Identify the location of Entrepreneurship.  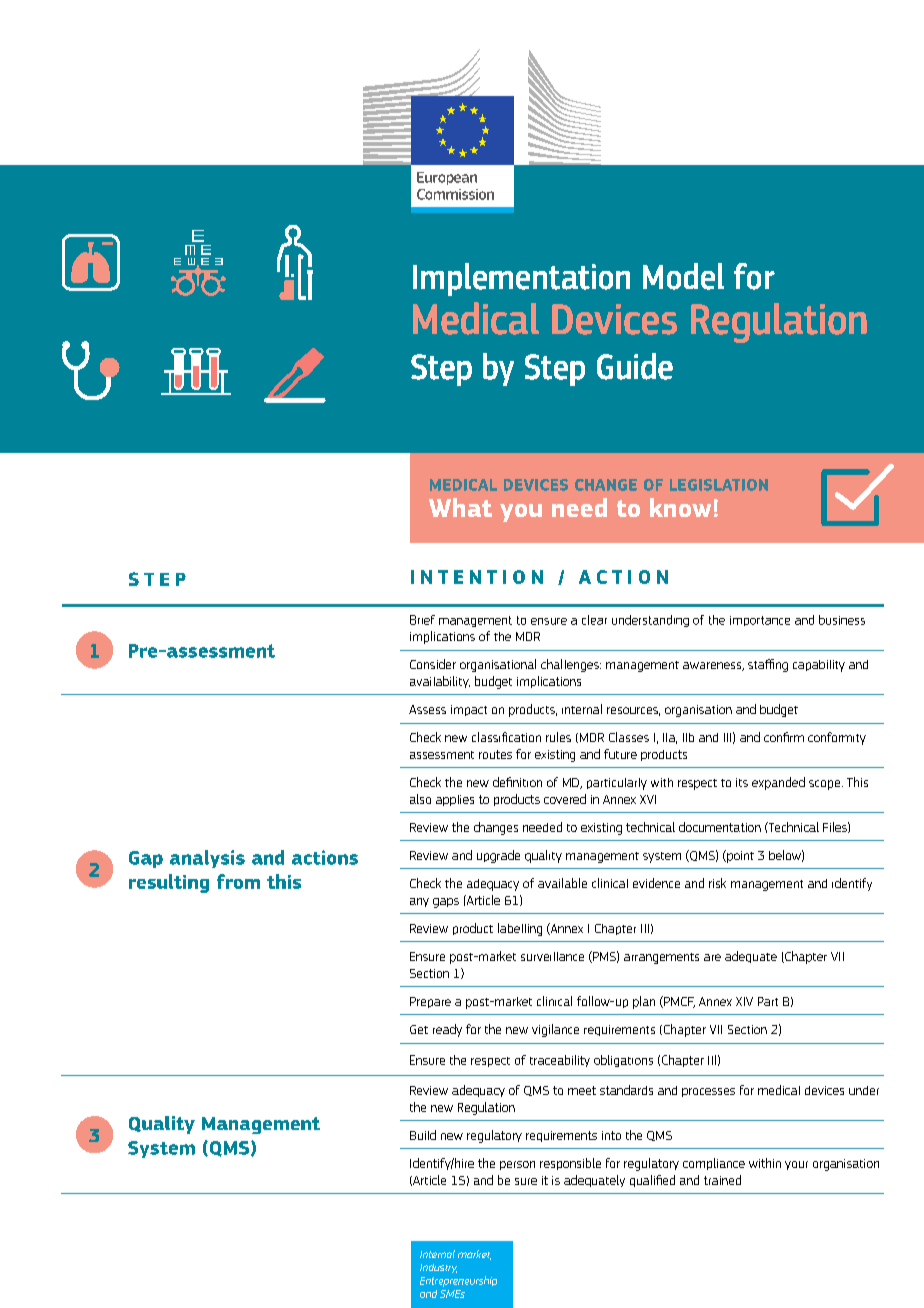
(458, 1281).
